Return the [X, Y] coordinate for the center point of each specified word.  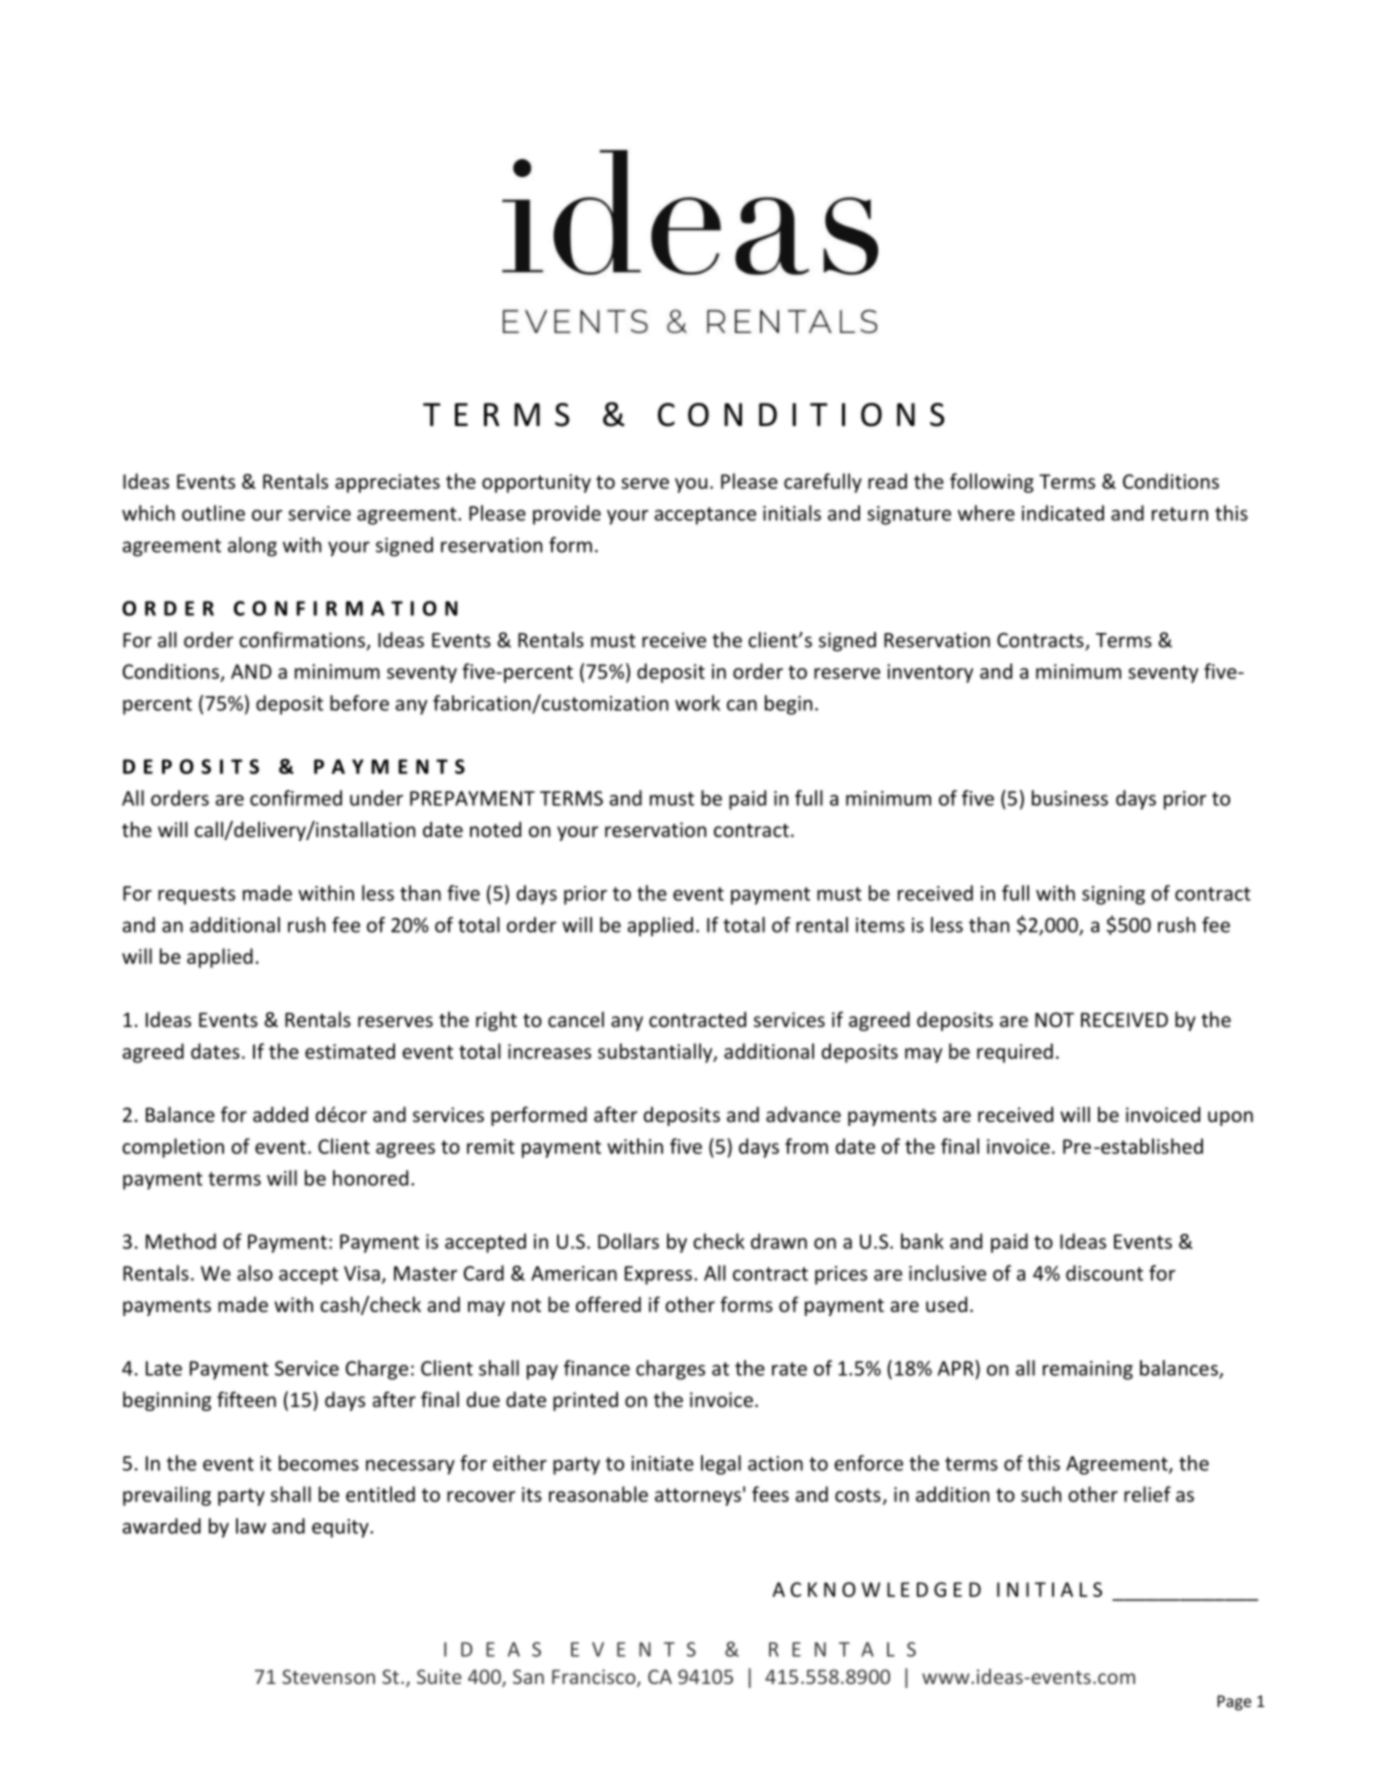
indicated [1063, 513]
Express [658, 1275]
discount [1104, 1273]
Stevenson [328, 1676]
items [880, 925]
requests [196, 896]
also [255, 1273]
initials [792, 513]
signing [1113, 895]
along [252, 547]
